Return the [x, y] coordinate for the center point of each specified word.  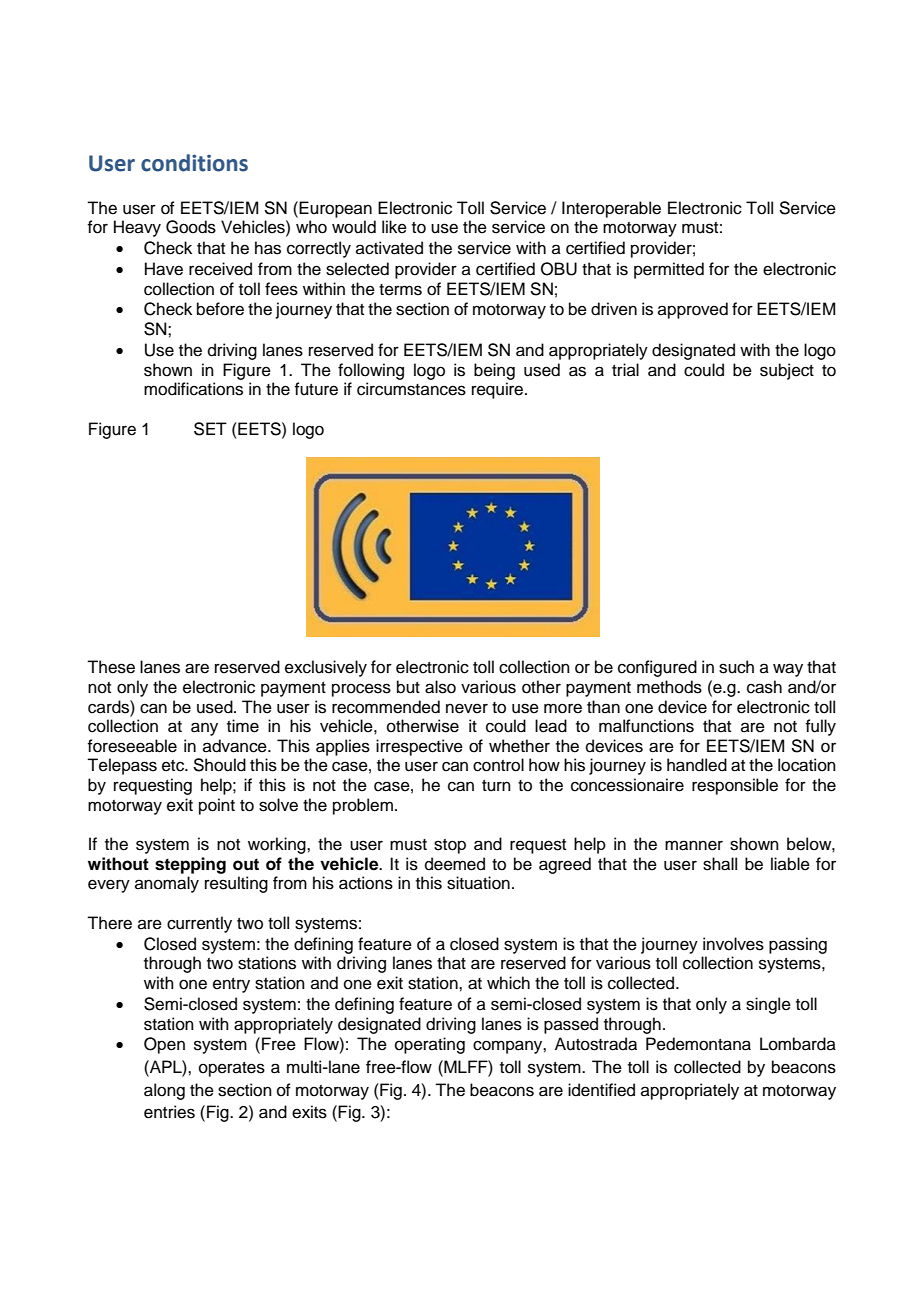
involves [733, 944]
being [494, 371]
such [736, 667]
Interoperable [611, 209]
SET [210, 429]
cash [764, 687]
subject [787, 371]
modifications [193, 389]
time [243, 726]
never [467, 708]
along [164, 1091]
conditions [194, 163]
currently [199, 924]
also [440, 687]
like [394, 227]
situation [478, 883]
